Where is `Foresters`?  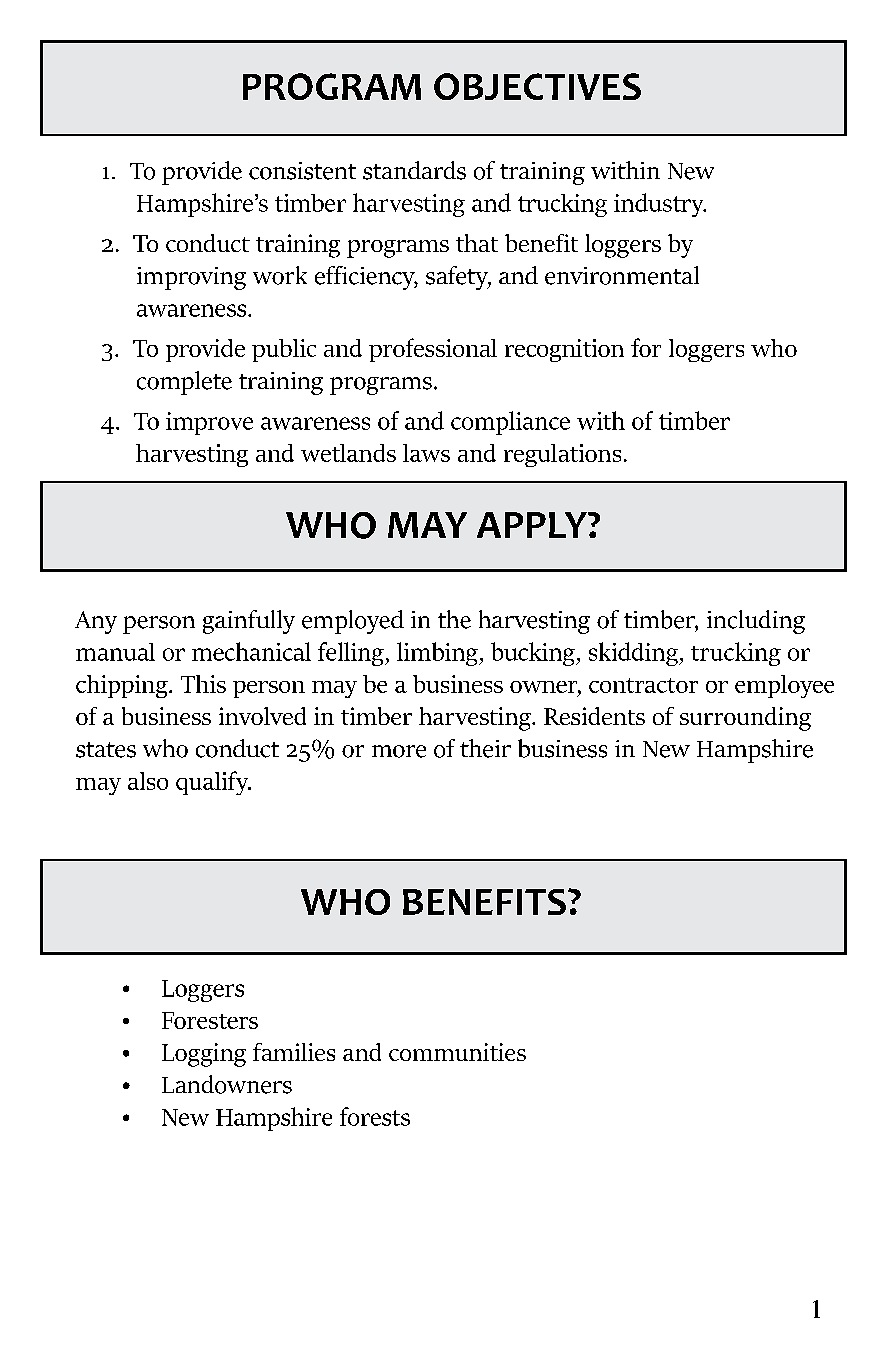
Foresters is located at coordinates (210, 1020).
